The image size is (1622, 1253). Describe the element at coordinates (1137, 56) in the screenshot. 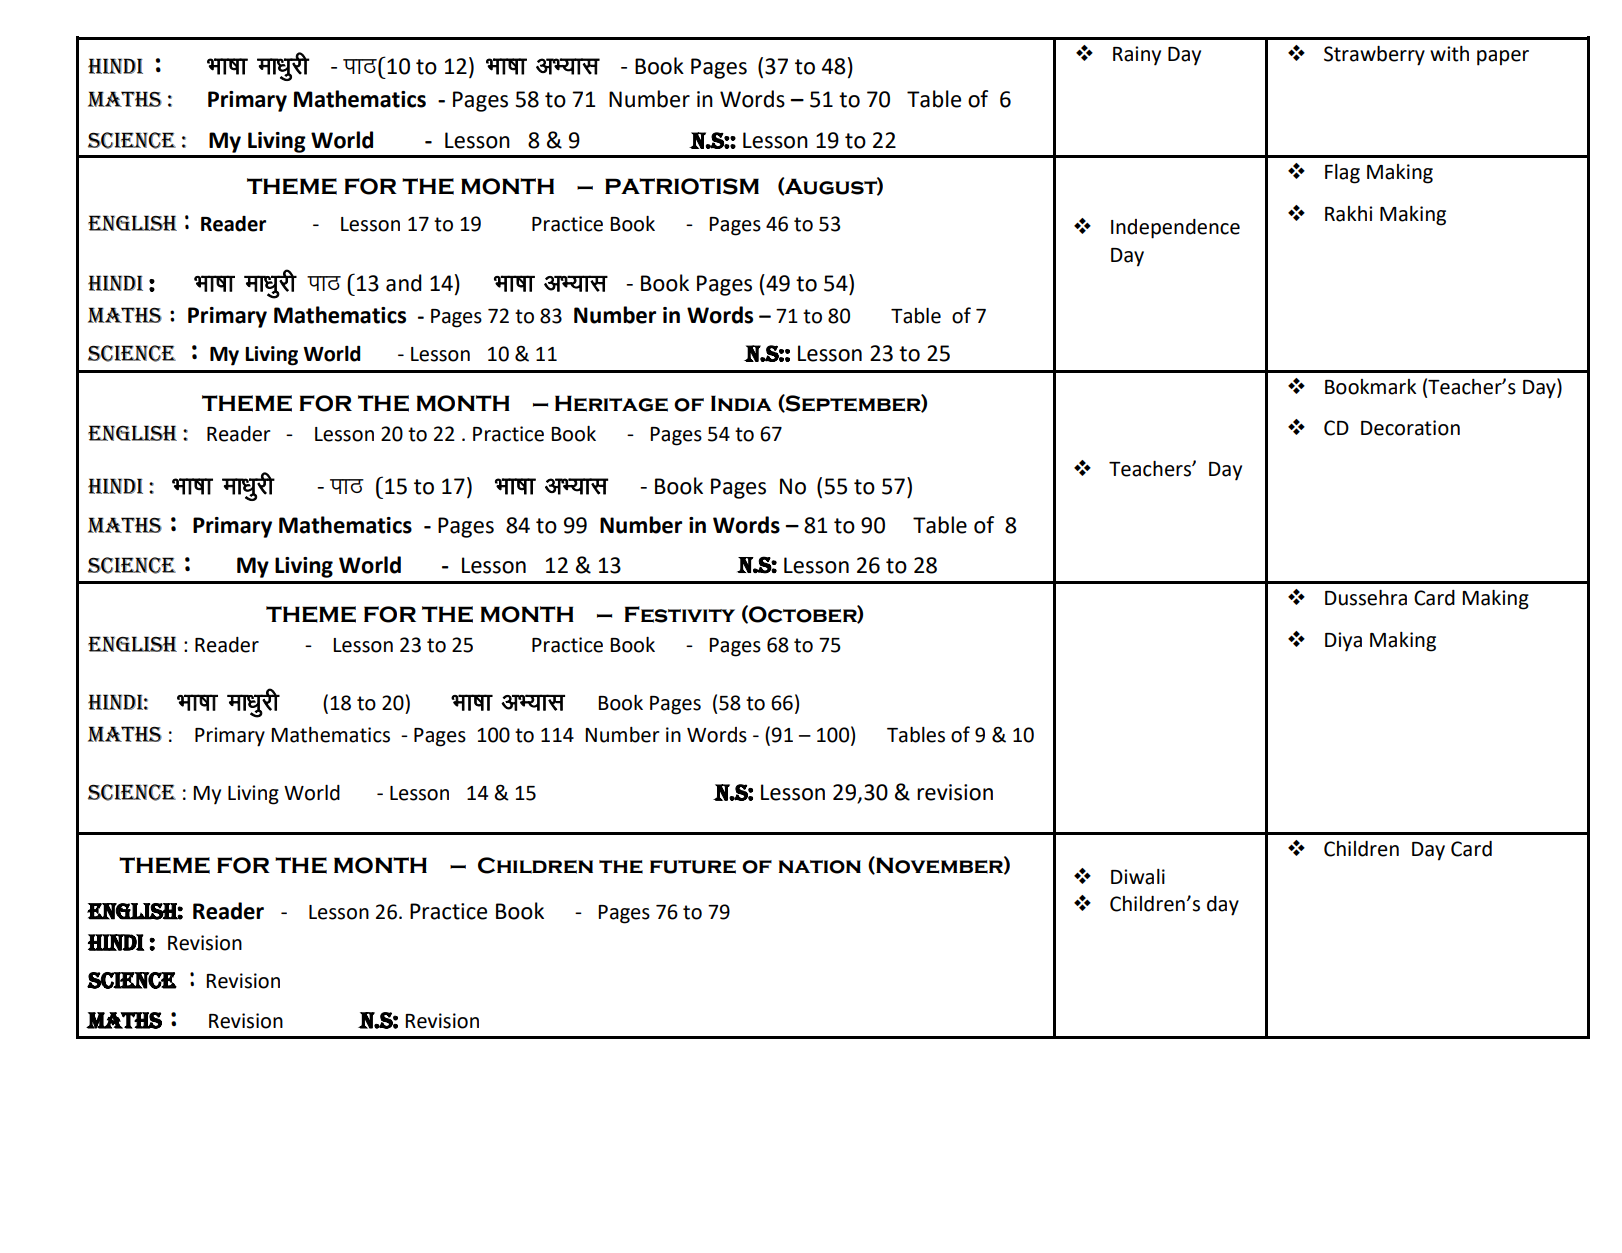

I see `Rainy` at that location.
